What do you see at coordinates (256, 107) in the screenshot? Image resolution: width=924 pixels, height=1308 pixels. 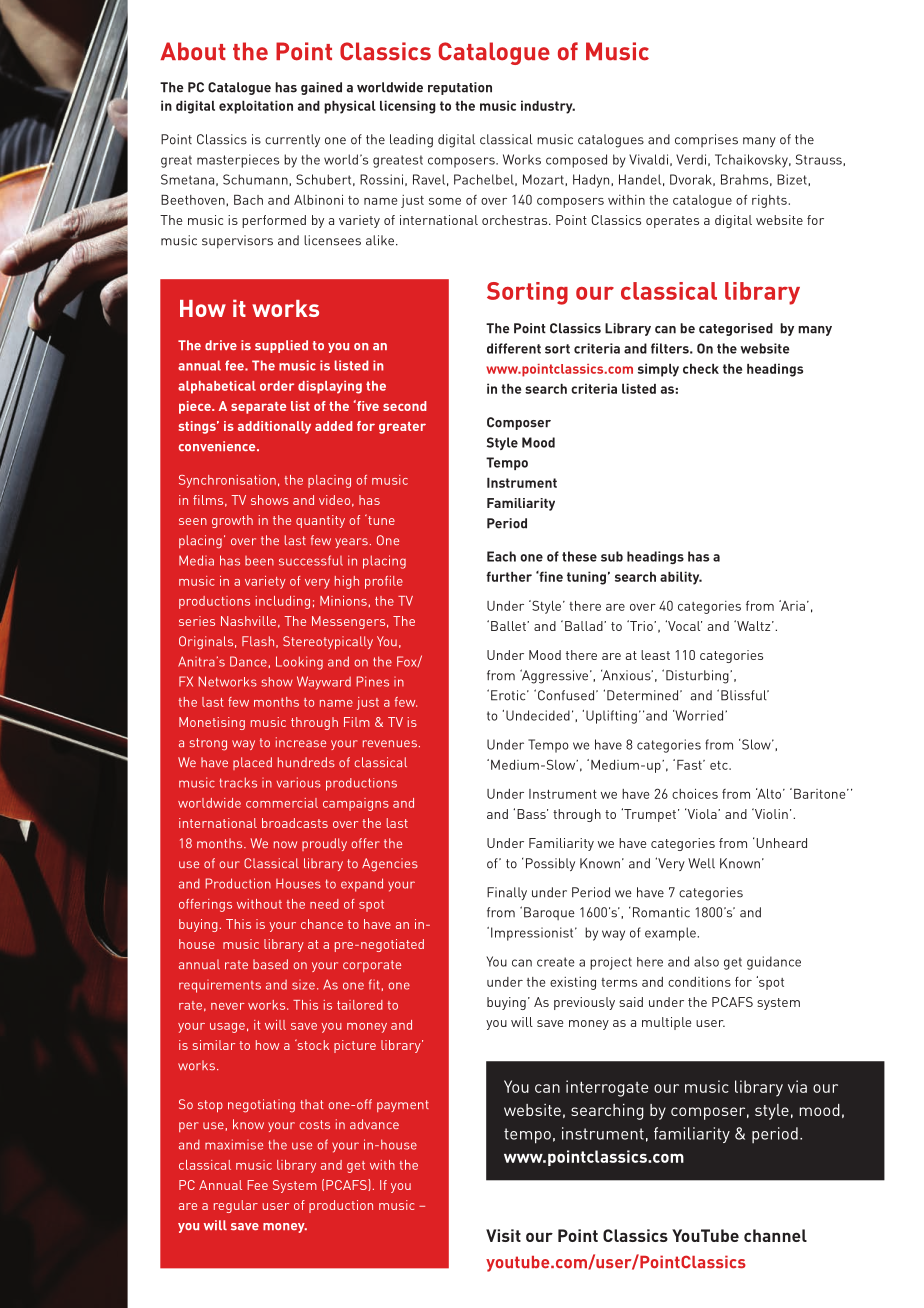 I see `exploitation` at bounding box center [256, 107].
